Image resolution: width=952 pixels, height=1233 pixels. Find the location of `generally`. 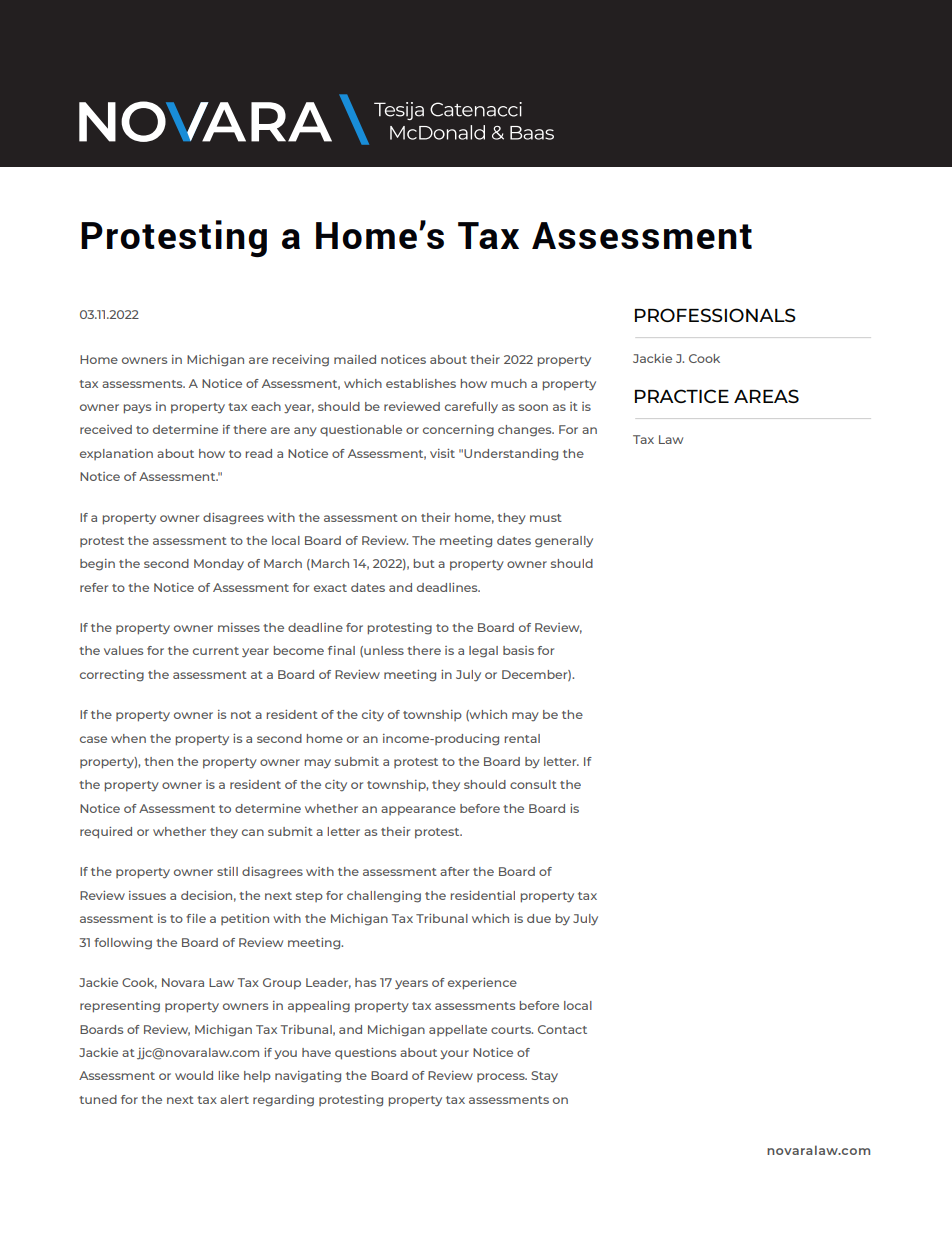

generally is located at coordinates (564, 542).
